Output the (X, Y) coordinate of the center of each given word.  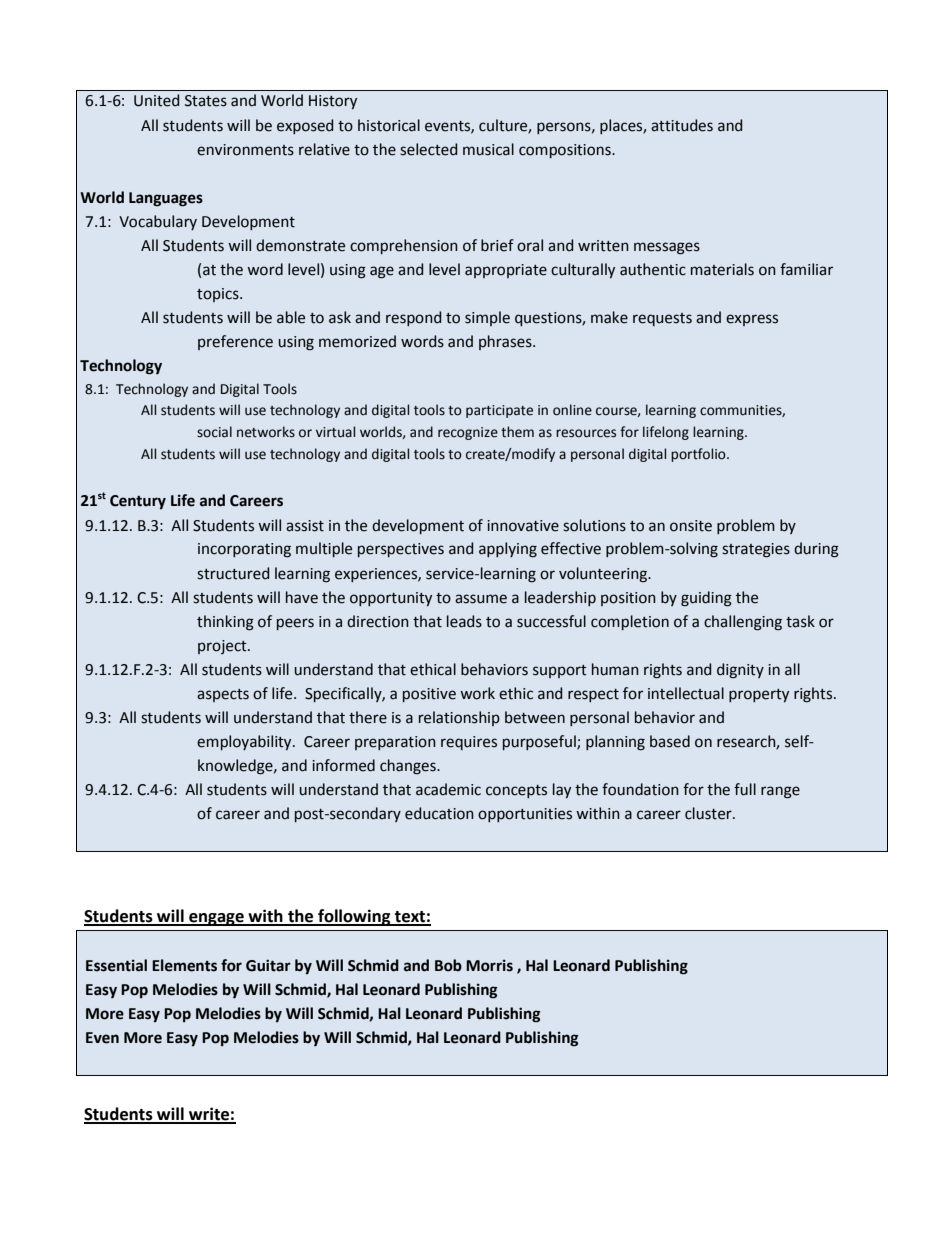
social (214, 432)
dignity (740, 671)
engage (216, 919)
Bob (448, 965)
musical (488, 149)
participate (499, 411)
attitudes (682, 125)
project (223, 647)
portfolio (699, 455)
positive (429, 695)
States (206, 101)
